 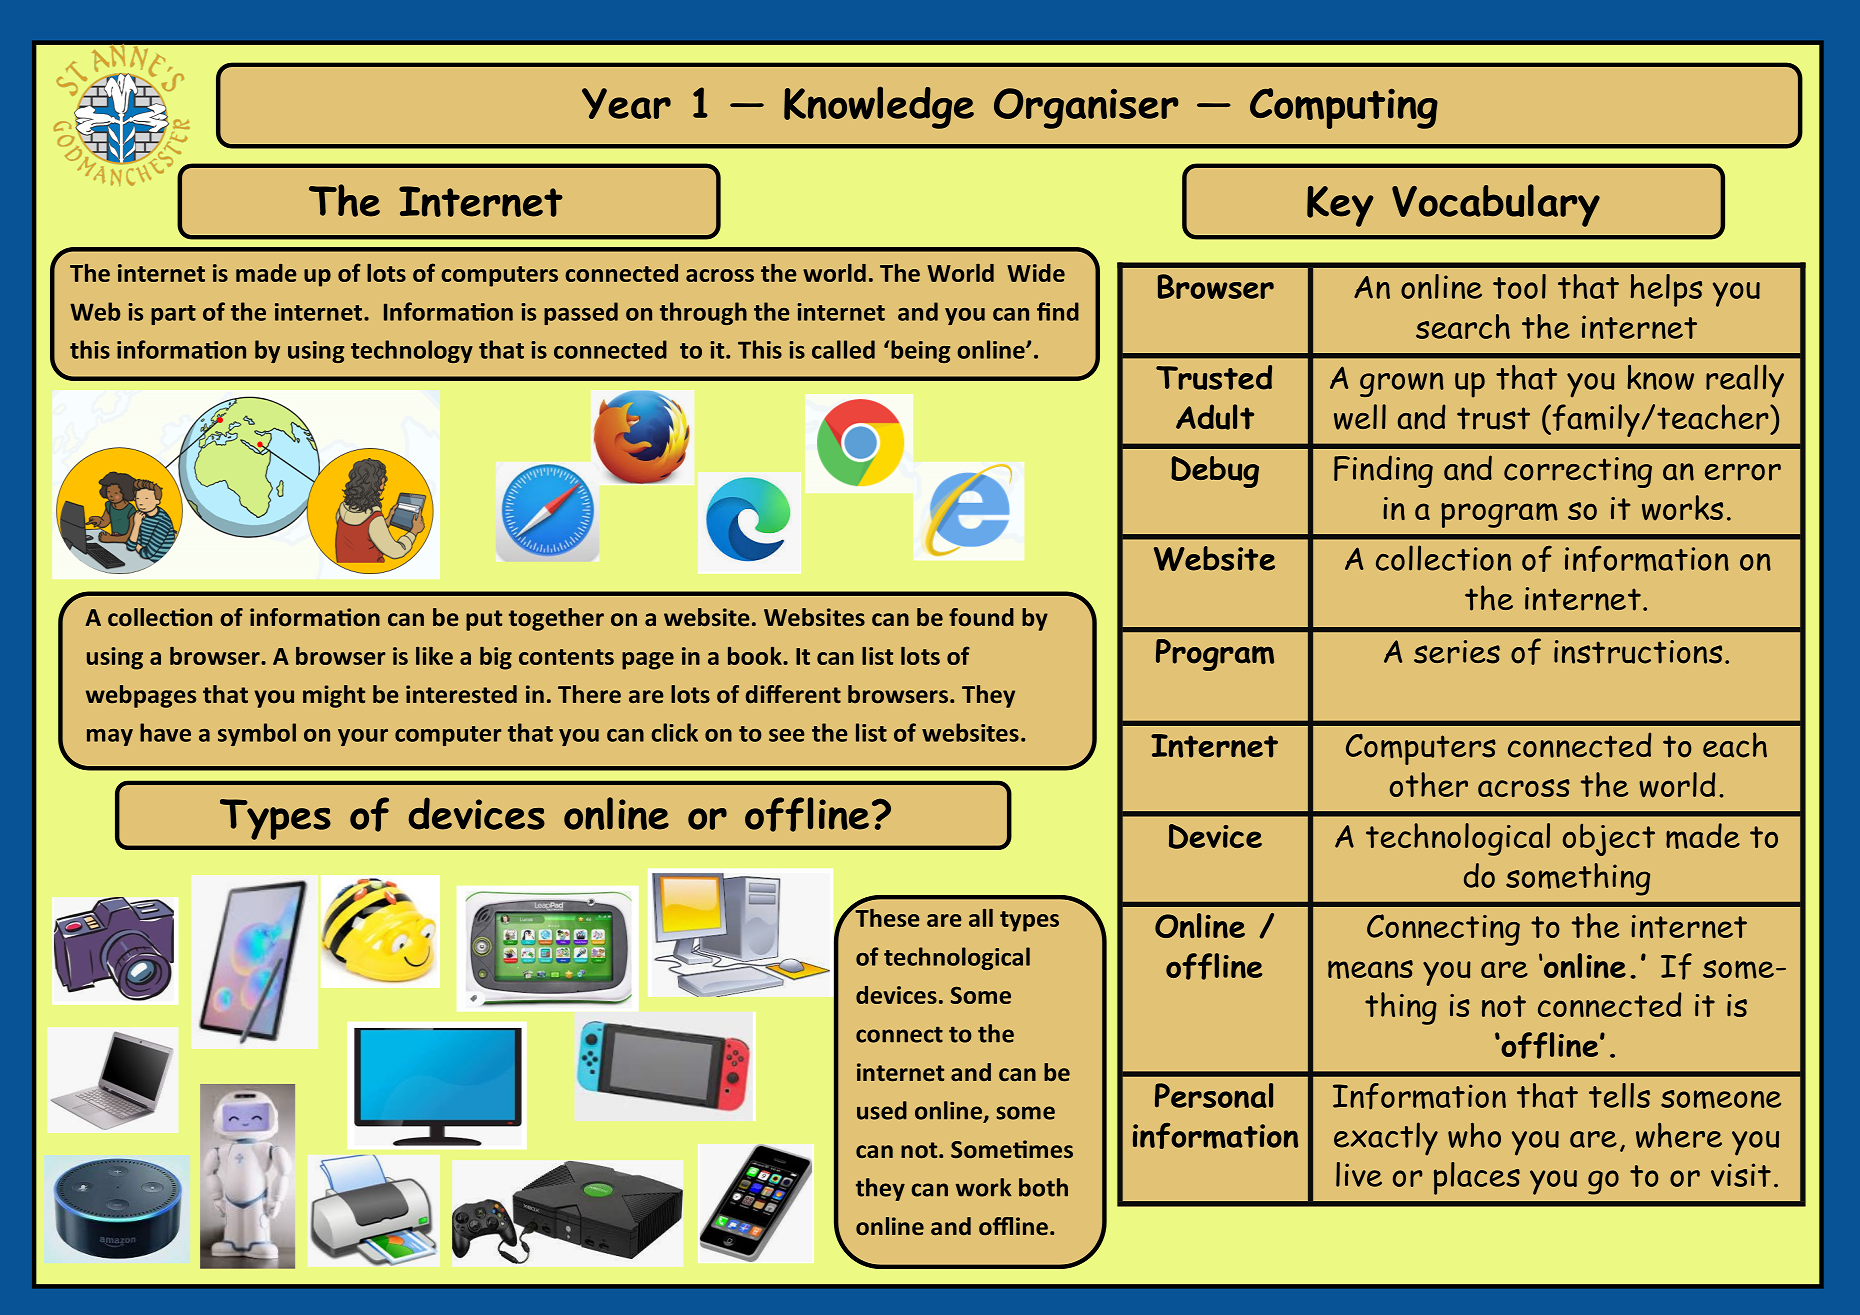 What do you see at coordinates (921, 351) in the screenshot?
I see `being` at bounding box center [921, 351].
